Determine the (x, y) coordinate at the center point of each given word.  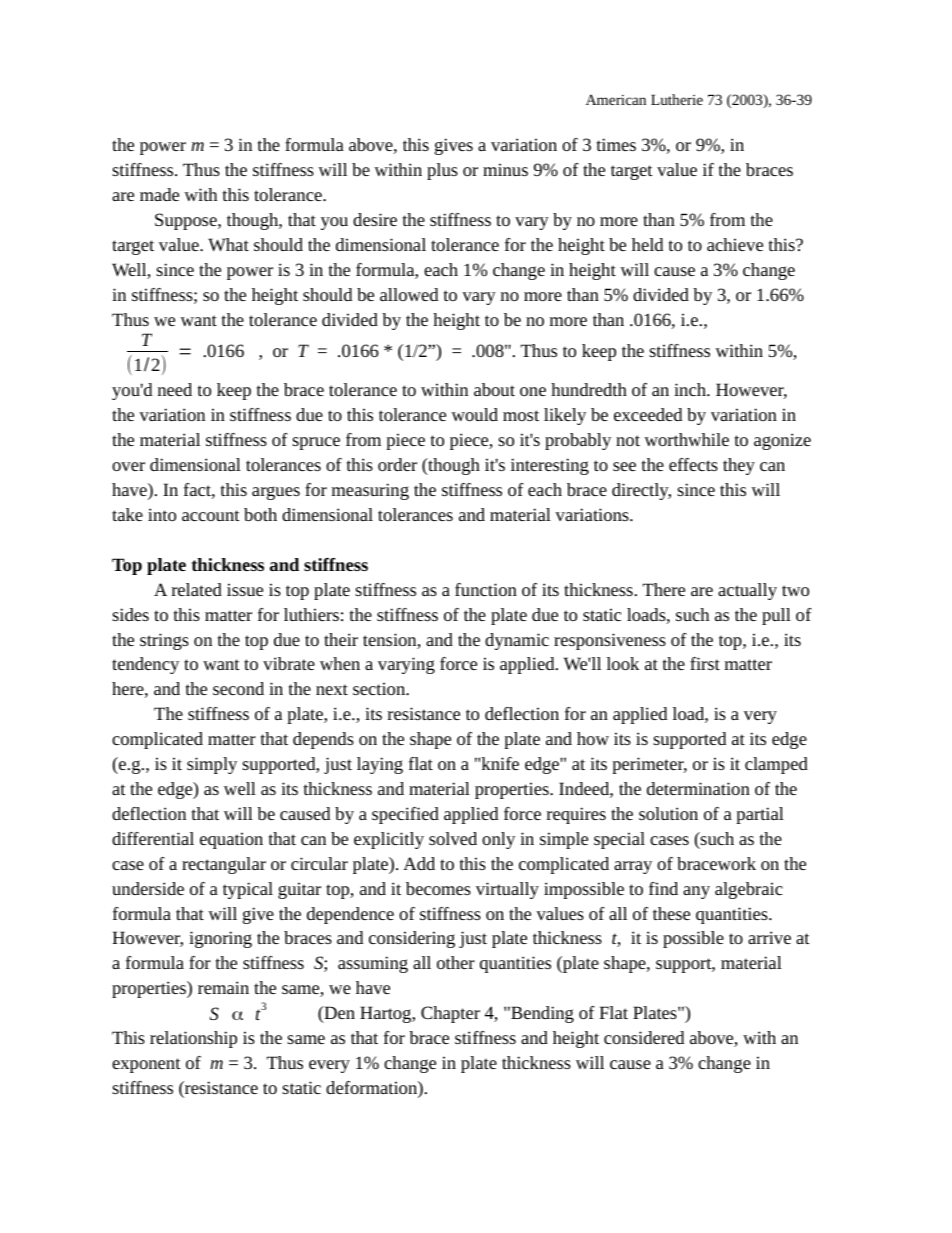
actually (747, 591)
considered (644, 1037)
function (486, 589)
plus (442, 171)
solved (453, 838)
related (197, 589)
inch (691, 389)
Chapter (450, 1014)
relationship (193, 1039)
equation (231, 840)
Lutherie (677, 99)
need (175, 389)
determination (698, 788)
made (159, 194)
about (494, 389)
